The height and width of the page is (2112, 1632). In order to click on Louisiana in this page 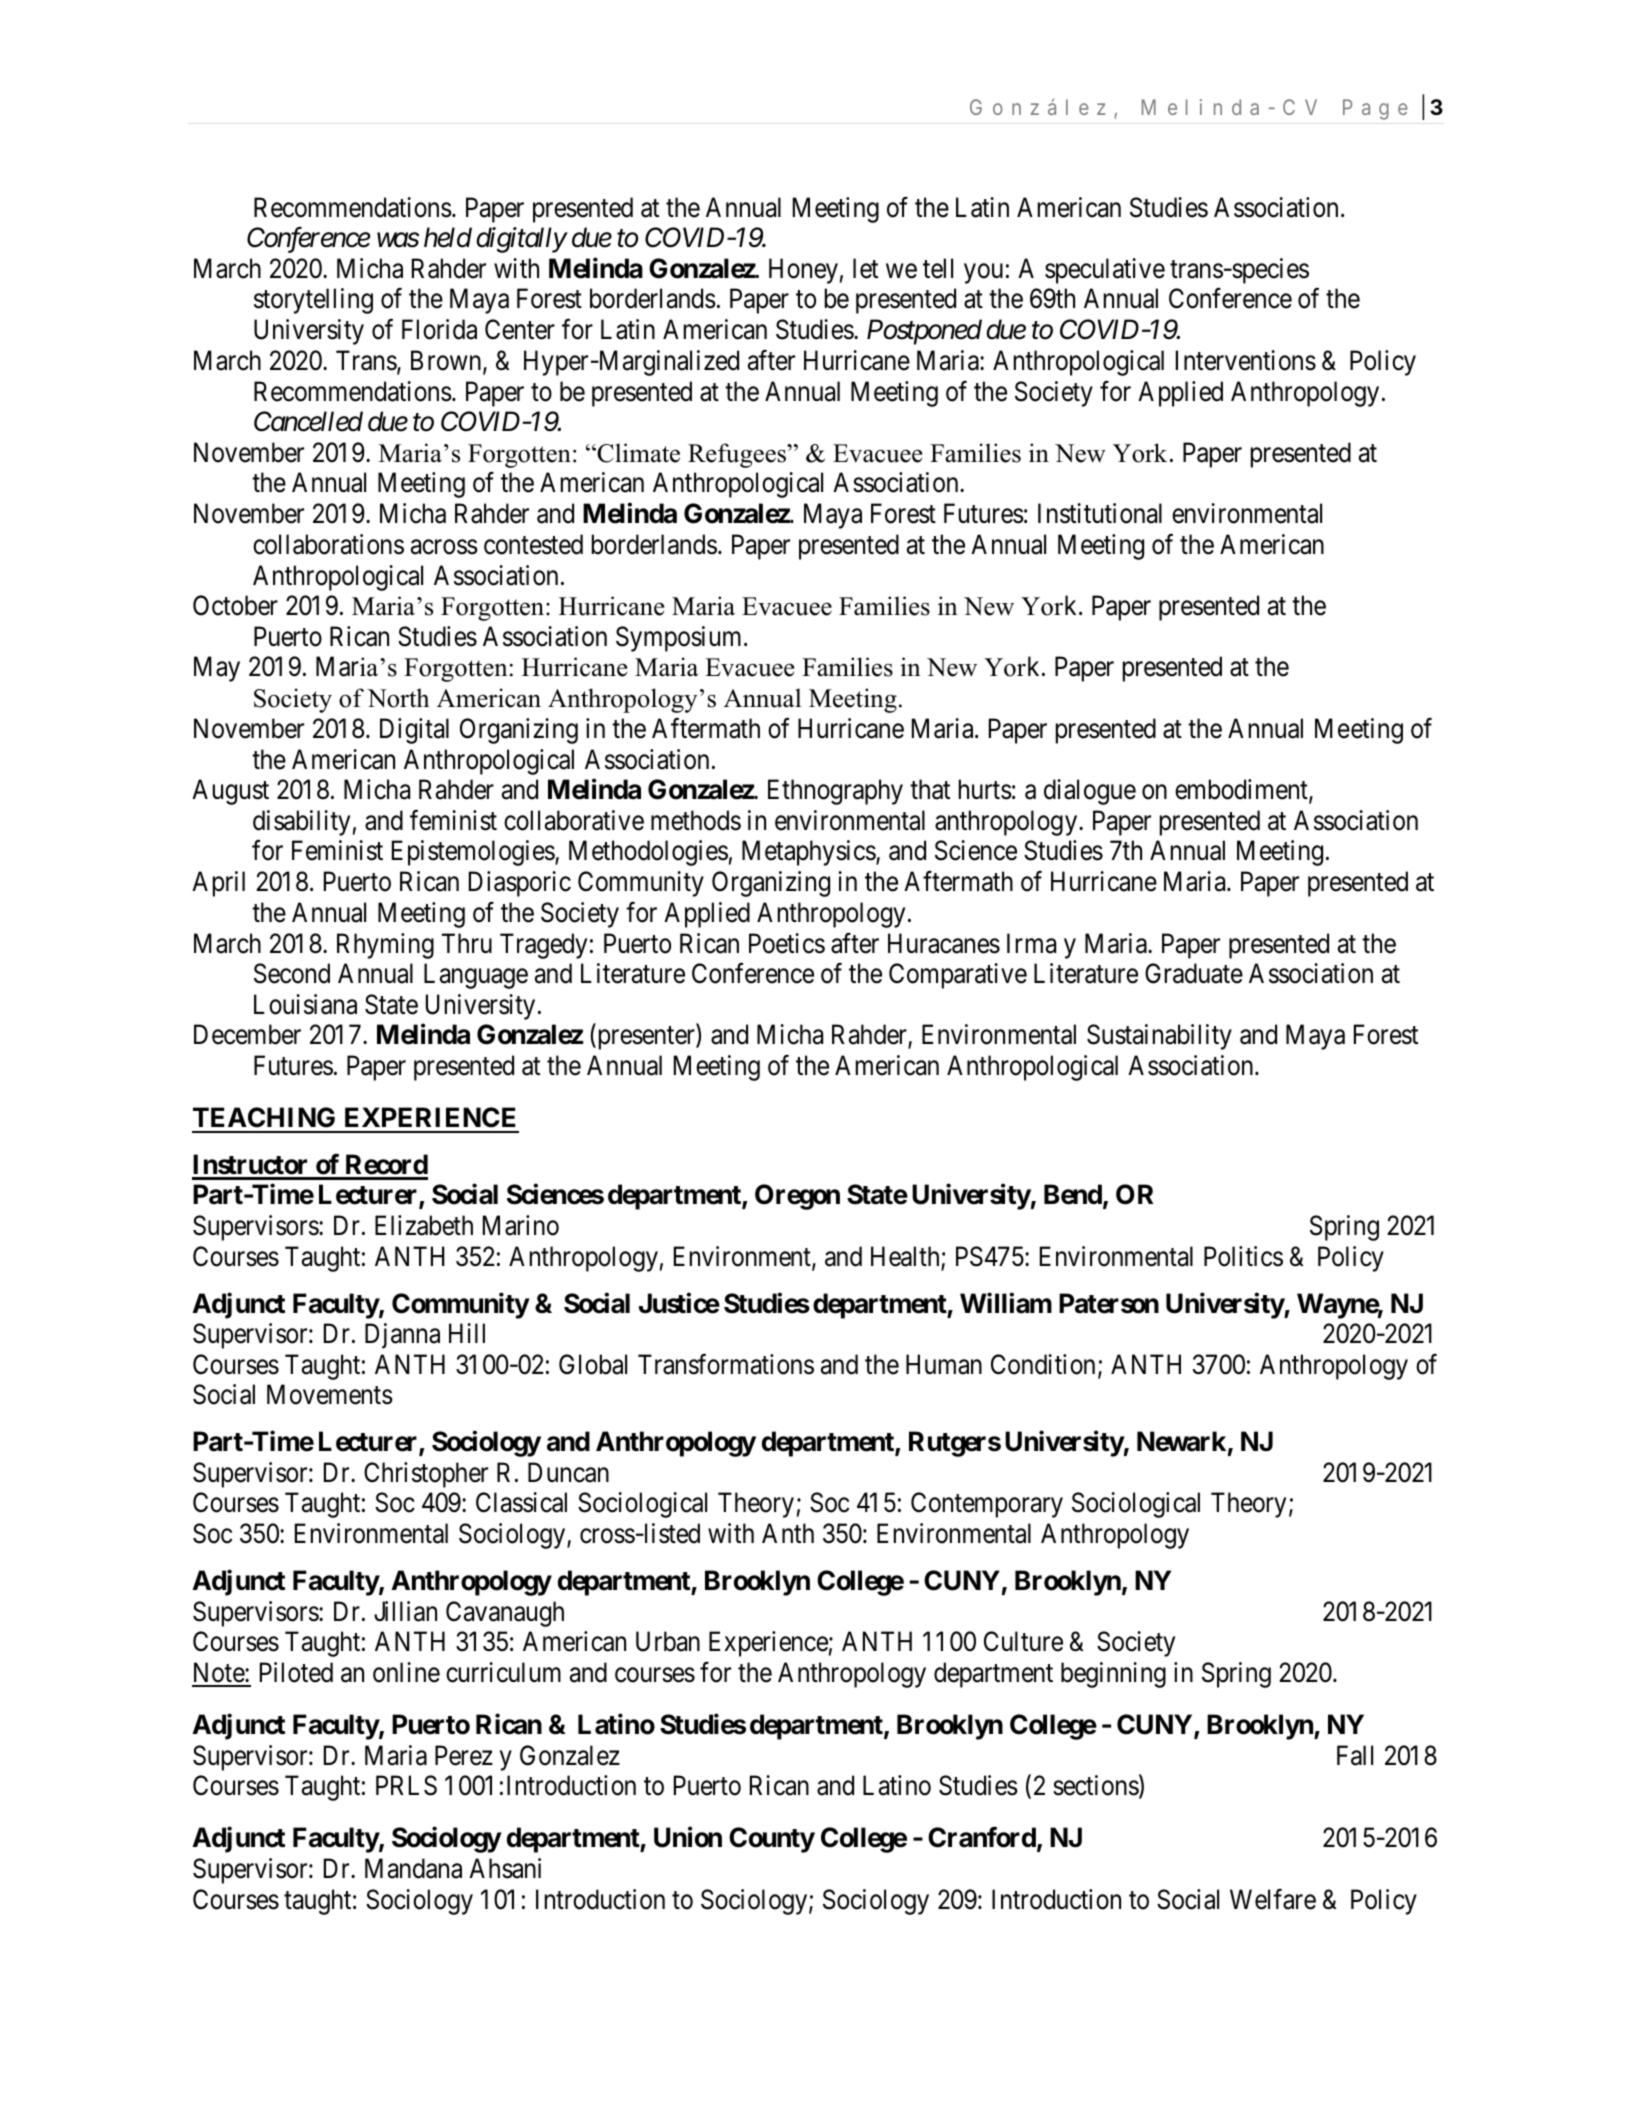, I will do `click(305, 1004)`.
